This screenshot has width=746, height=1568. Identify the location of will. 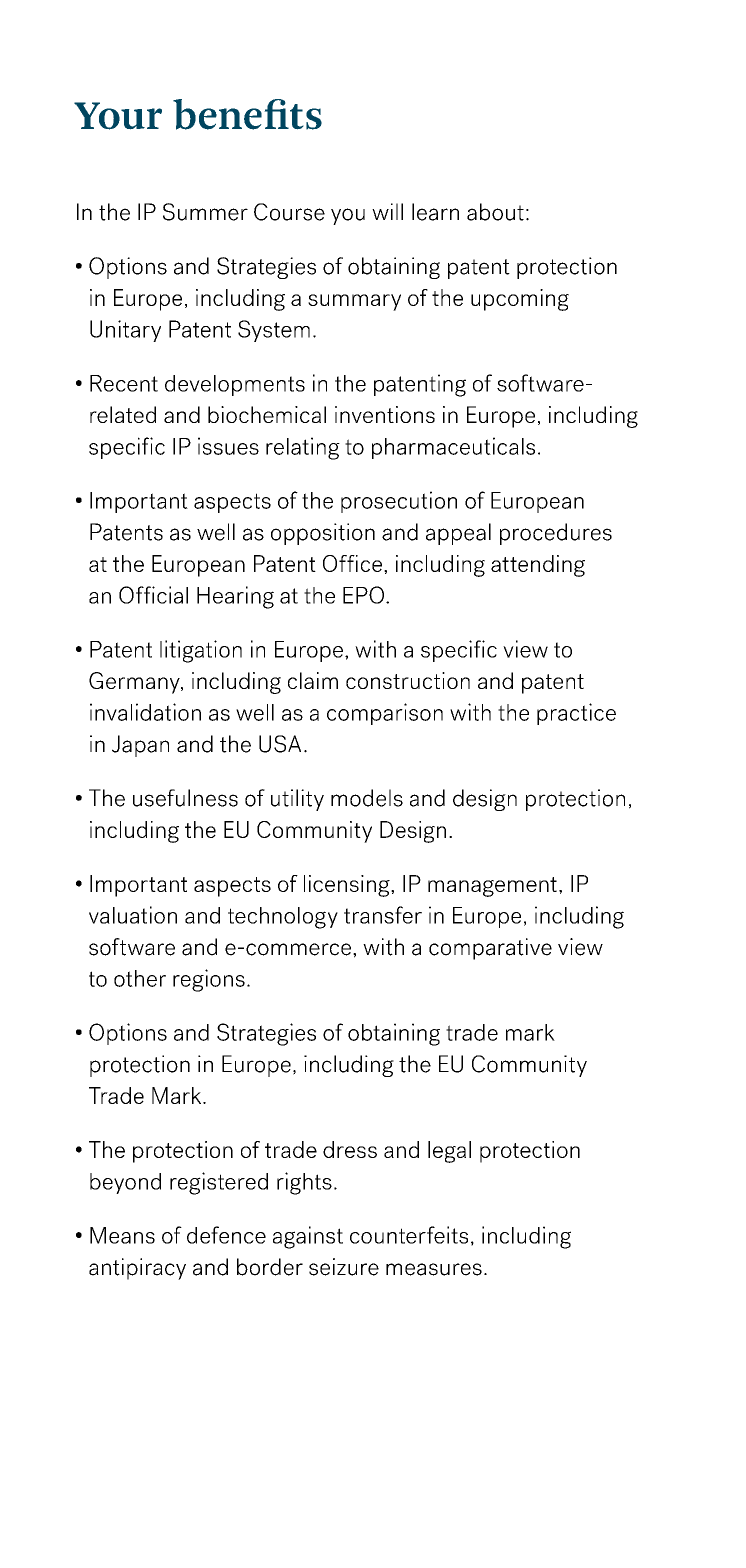
(387, 211).
